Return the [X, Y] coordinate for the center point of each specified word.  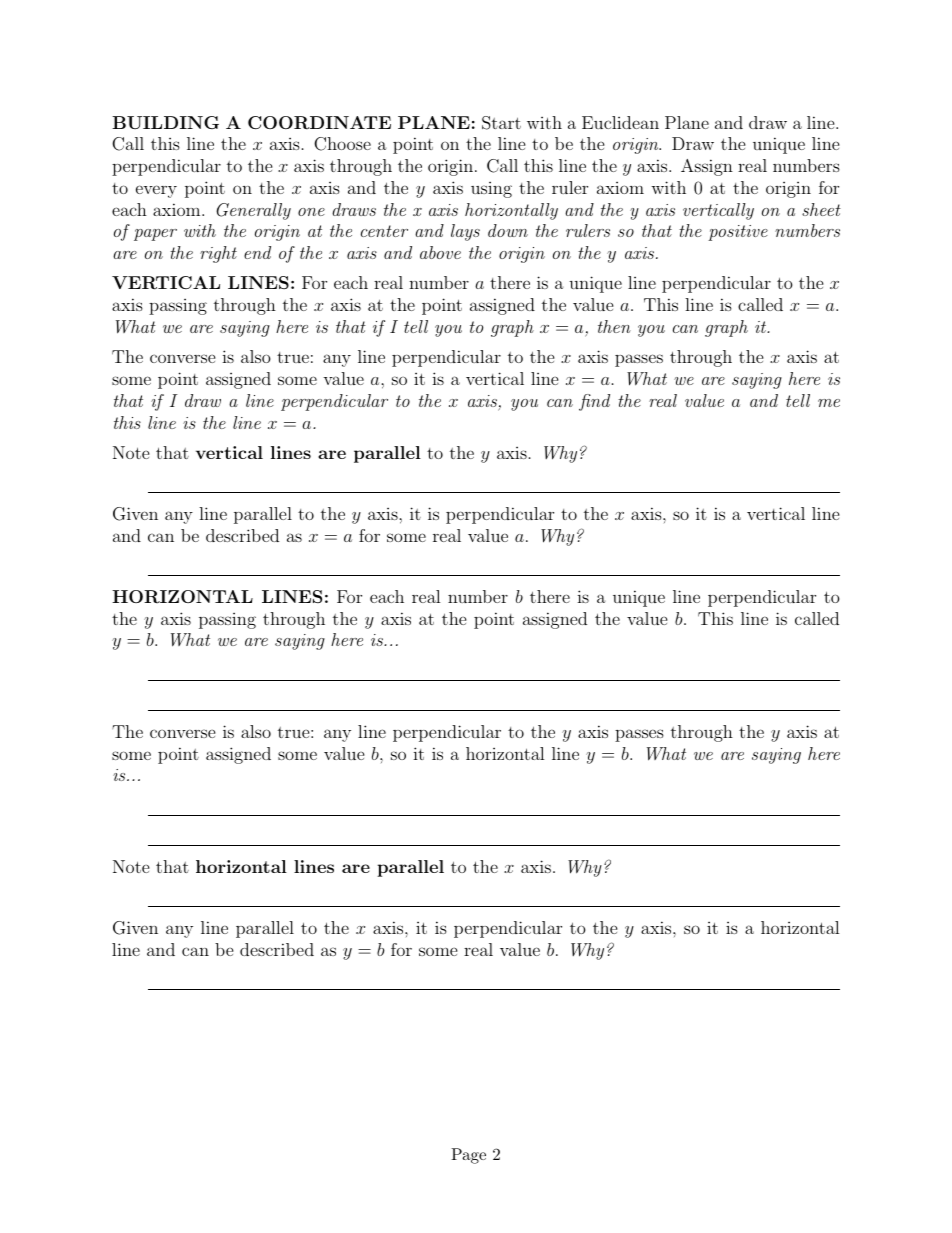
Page [468, 1156]
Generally [253, 211]
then [614, 326]
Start [501, 123]
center [384, 231]
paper [155, 235]
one [311, 212]
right [218, 254]
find [594, 402]
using [491, 190]
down [508, 230]
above [440, 252]
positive [738, 233]
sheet [821, 209]
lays [465, 232]
